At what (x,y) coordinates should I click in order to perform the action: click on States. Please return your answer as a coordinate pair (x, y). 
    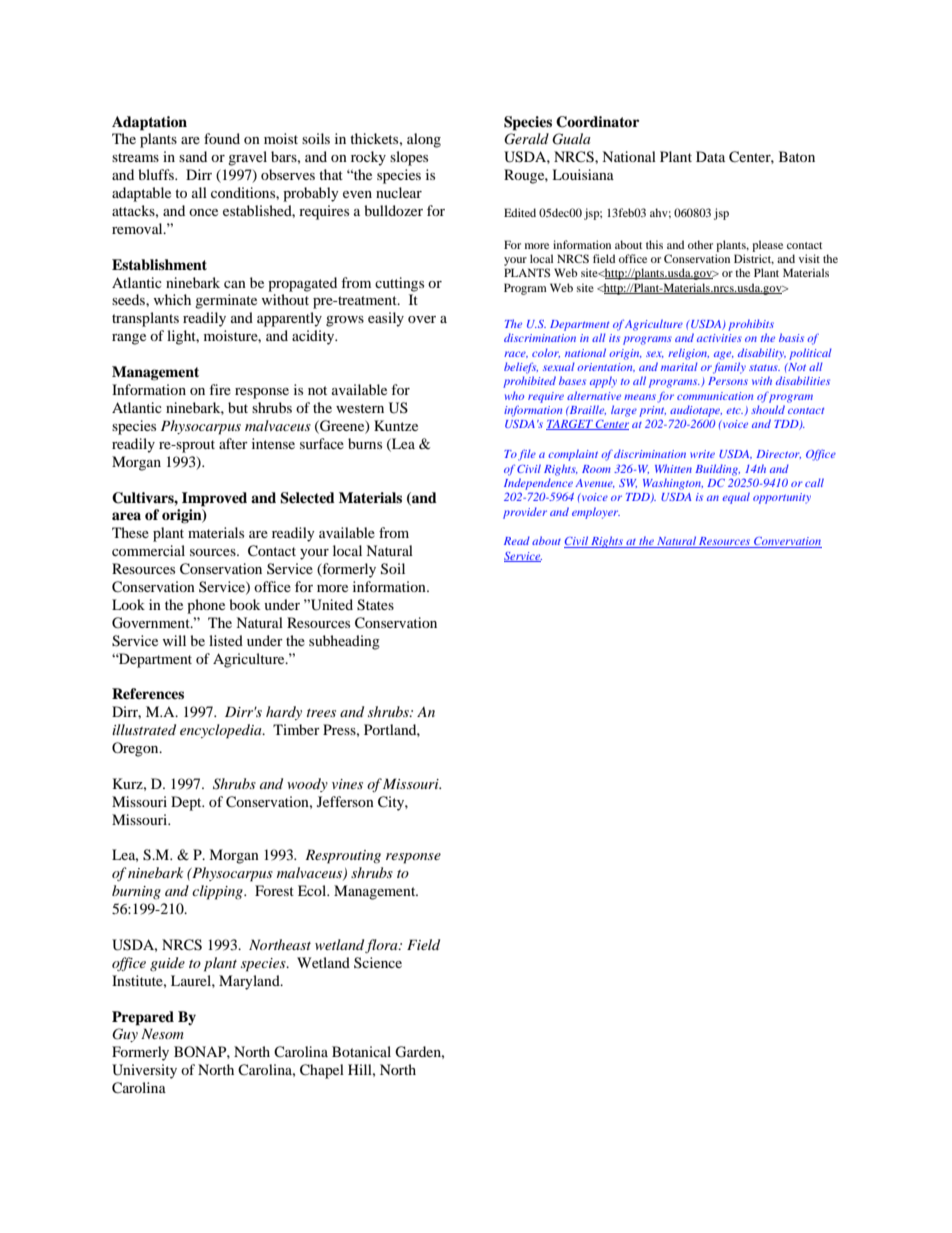
    Looking at the image, I should click on (375, 605).
